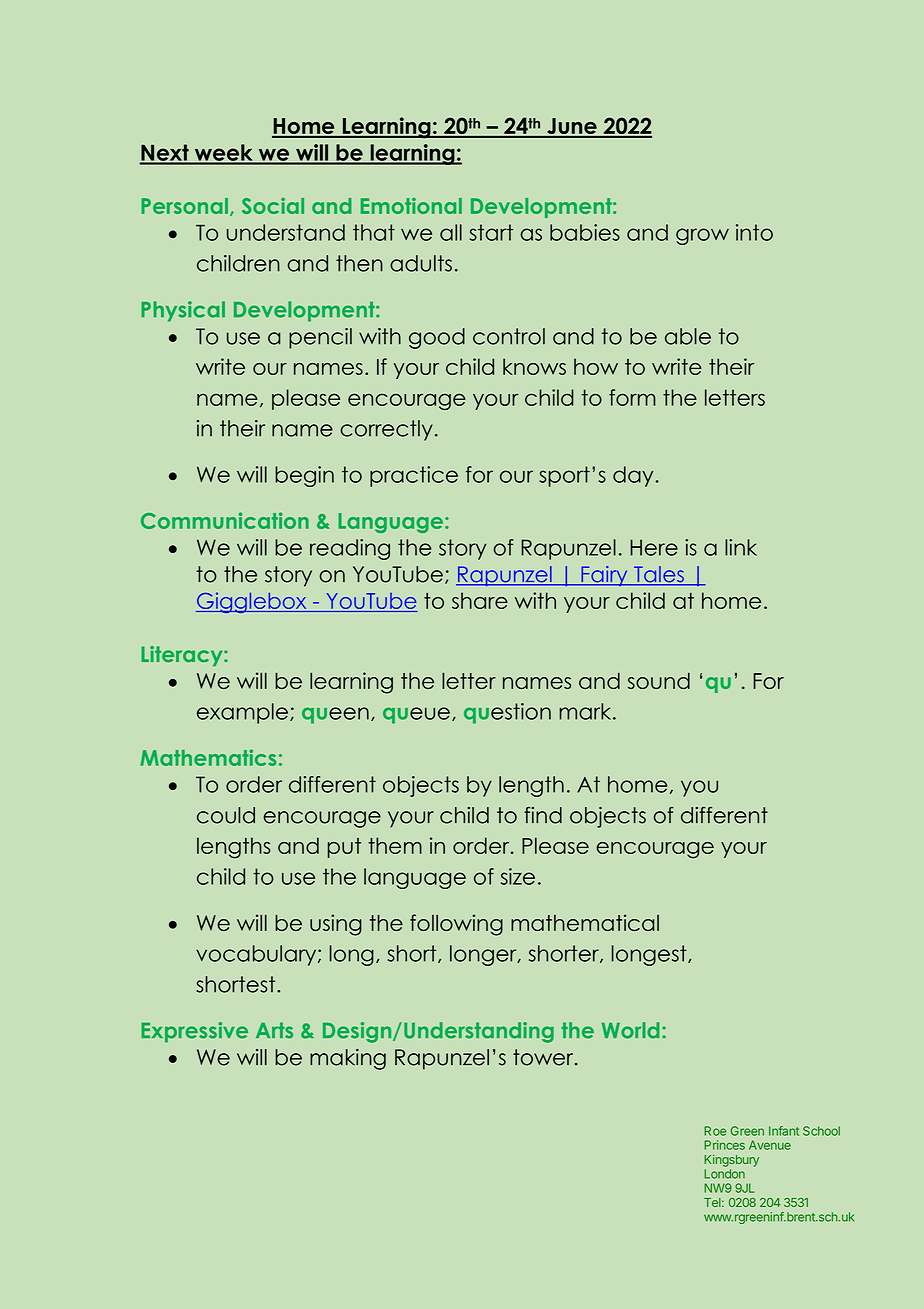 This screenshot has height=1309, width=924. I want to click on into, so click(754, 232).
